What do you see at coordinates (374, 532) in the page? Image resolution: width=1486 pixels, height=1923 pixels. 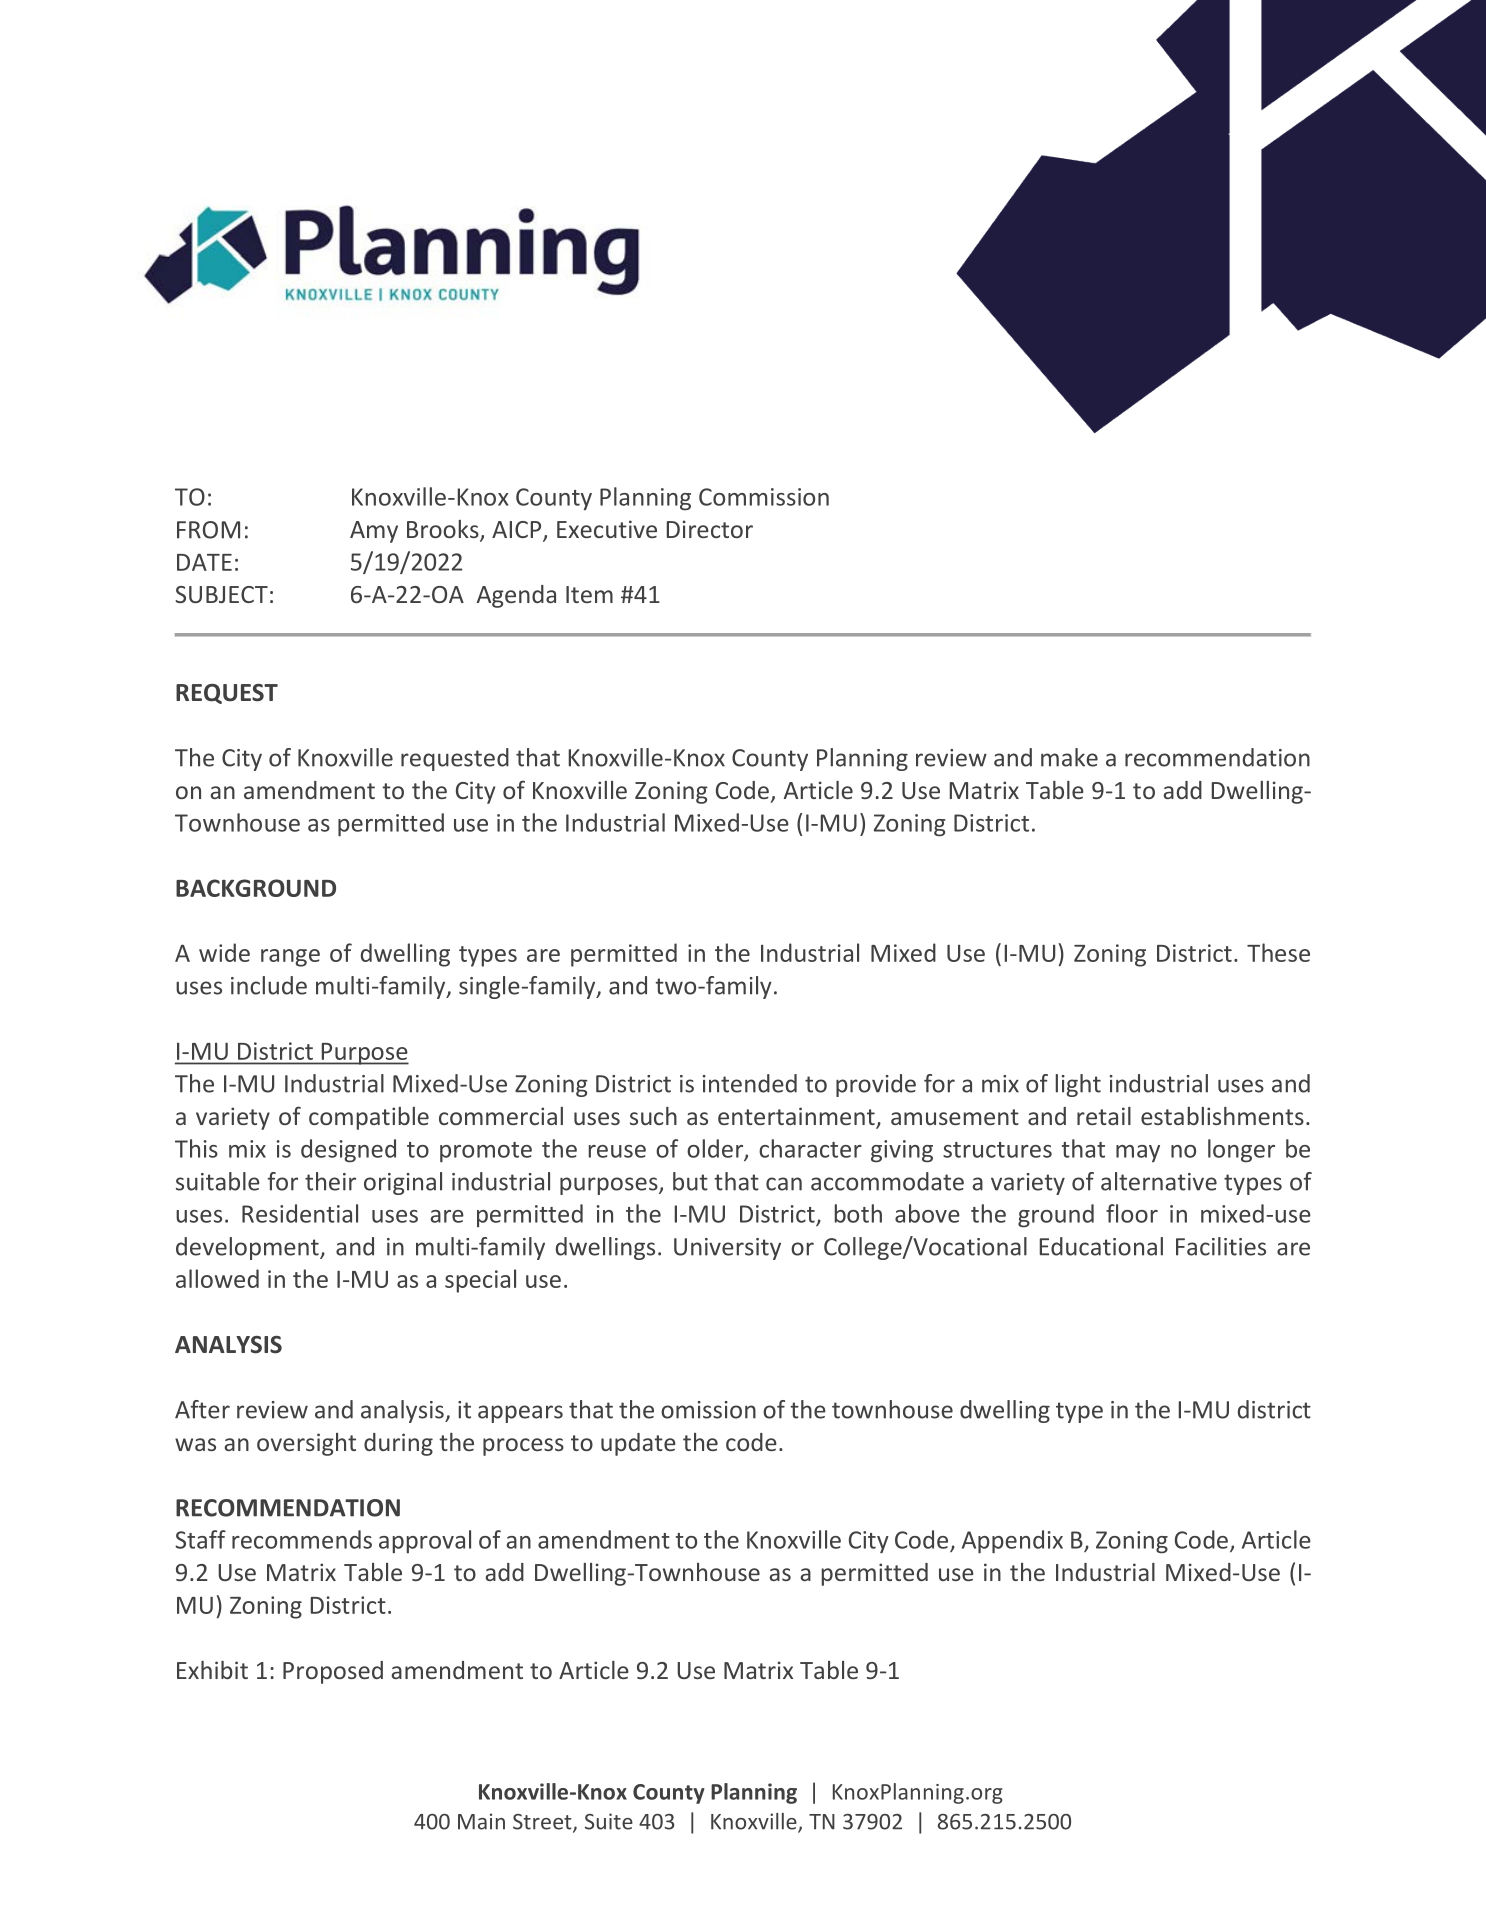 I see `Amy` at bounding box center [374, 532].
